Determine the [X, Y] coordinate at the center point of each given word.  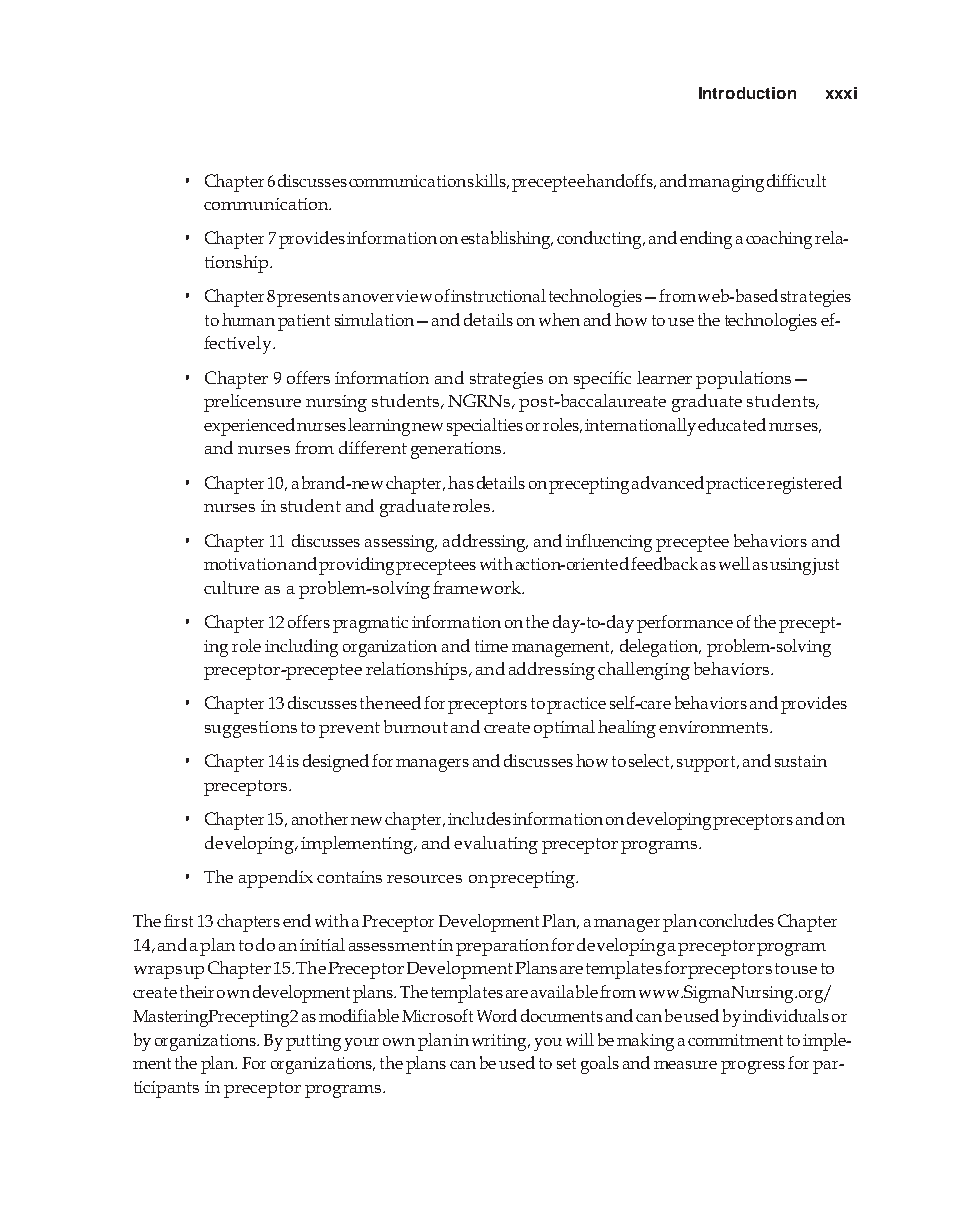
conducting [600, 240]
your [361, 1044]
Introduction [747, 93]
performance [685, 624]
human [248, 319]
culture [231, 587]
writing [500, 1042]
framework [478, 587]
